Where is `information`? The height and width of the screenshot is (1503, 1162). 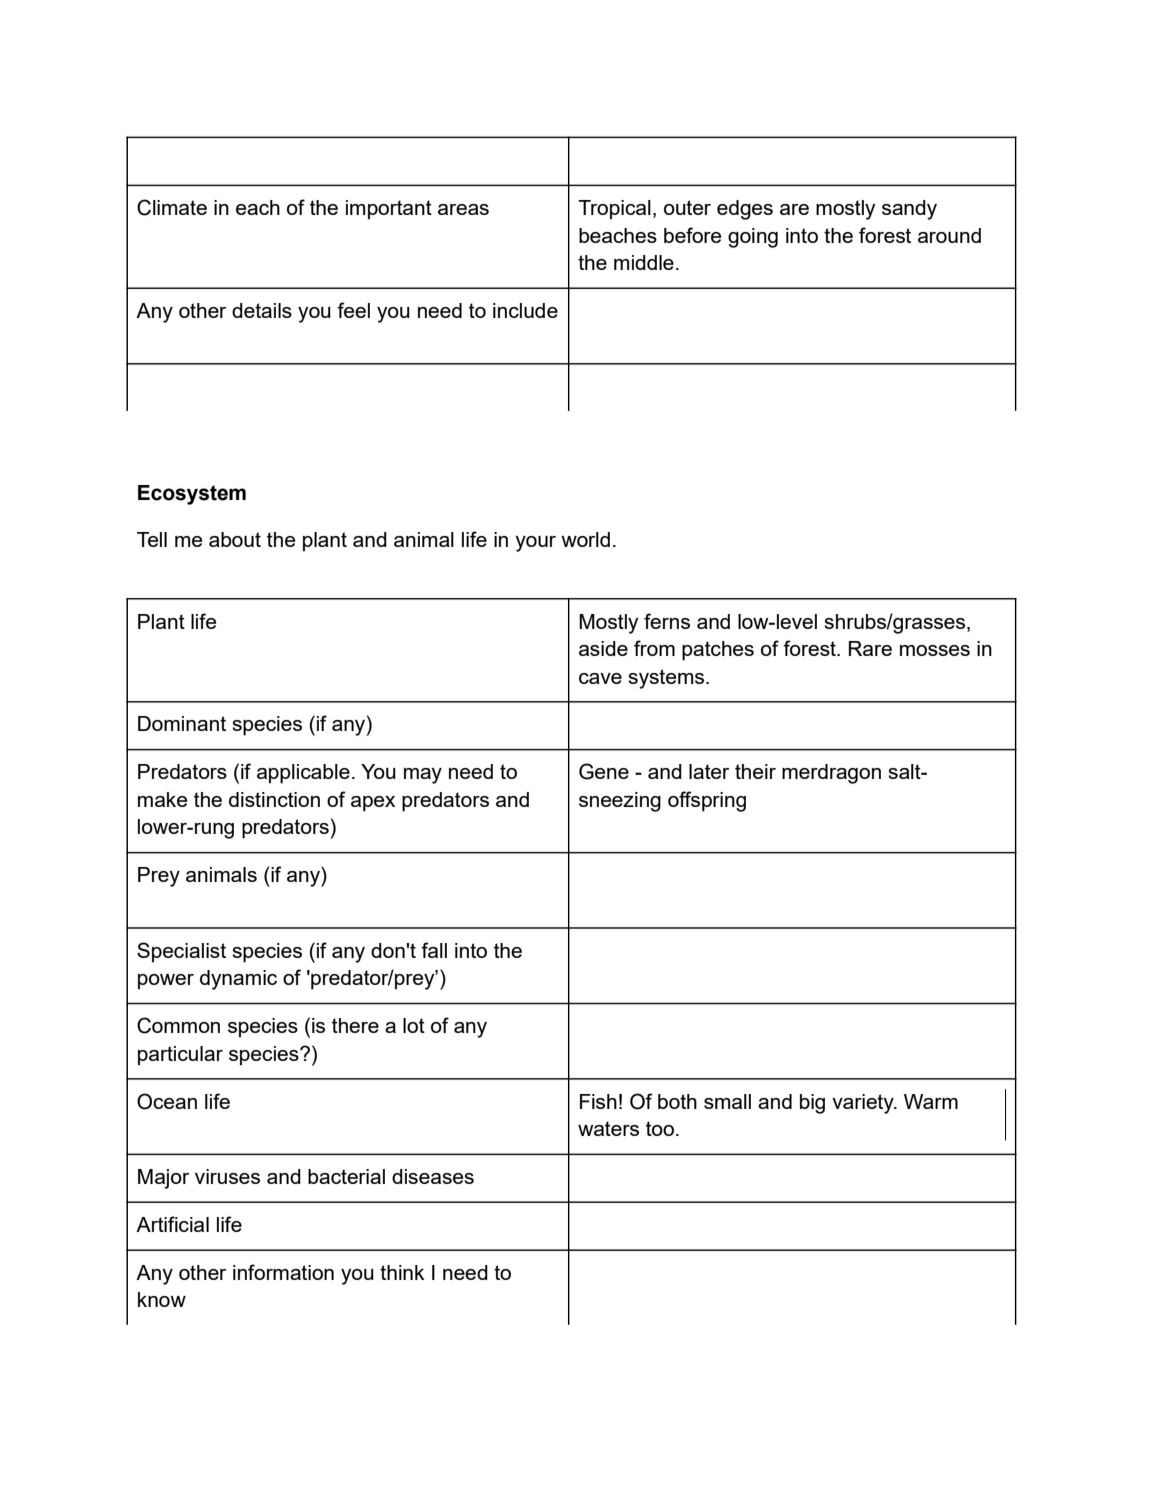
information is located at coordinates (283, 1272).
